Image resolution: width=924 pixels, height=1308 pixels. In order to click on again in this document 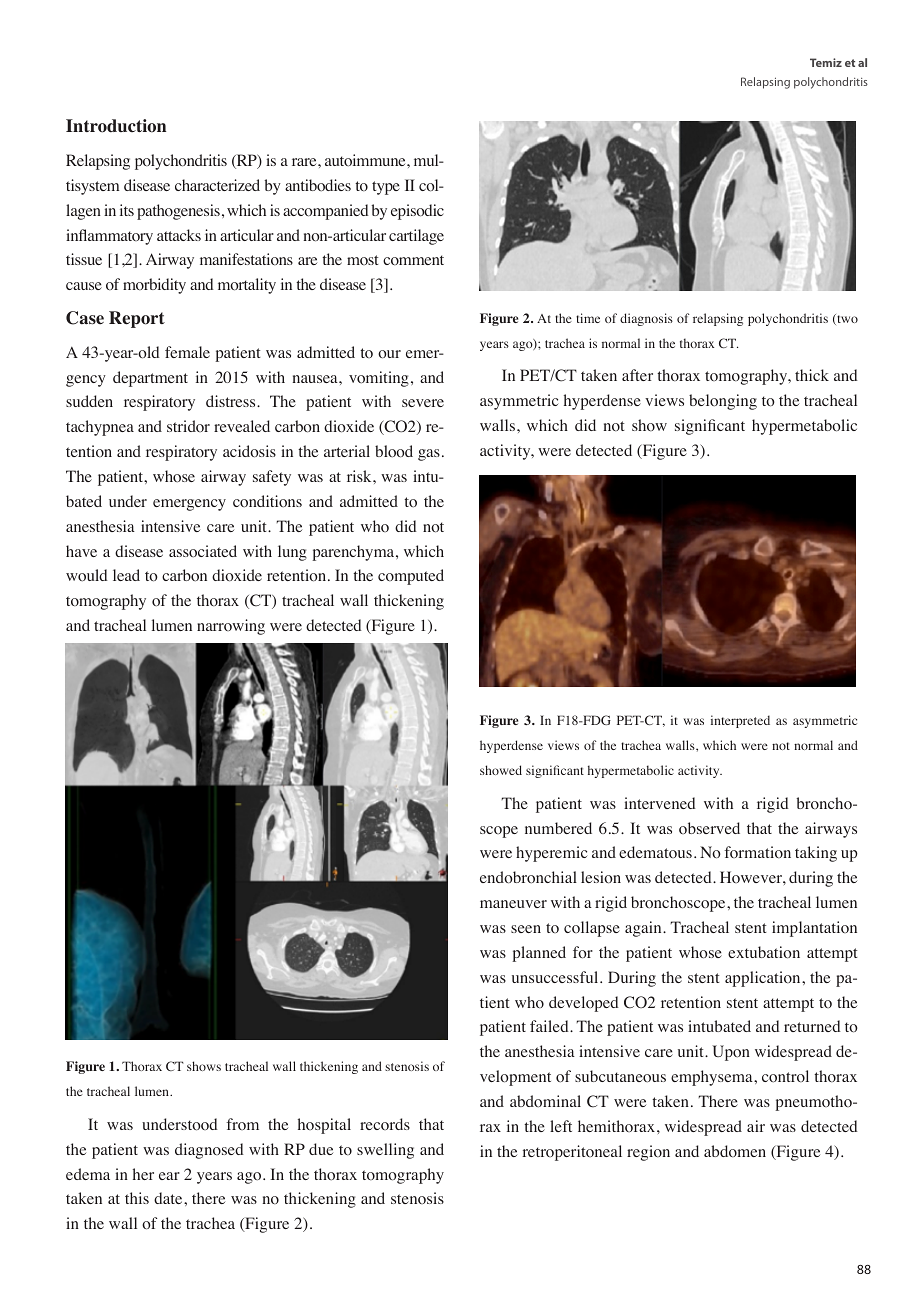, I will do `click(644, 929)`.
